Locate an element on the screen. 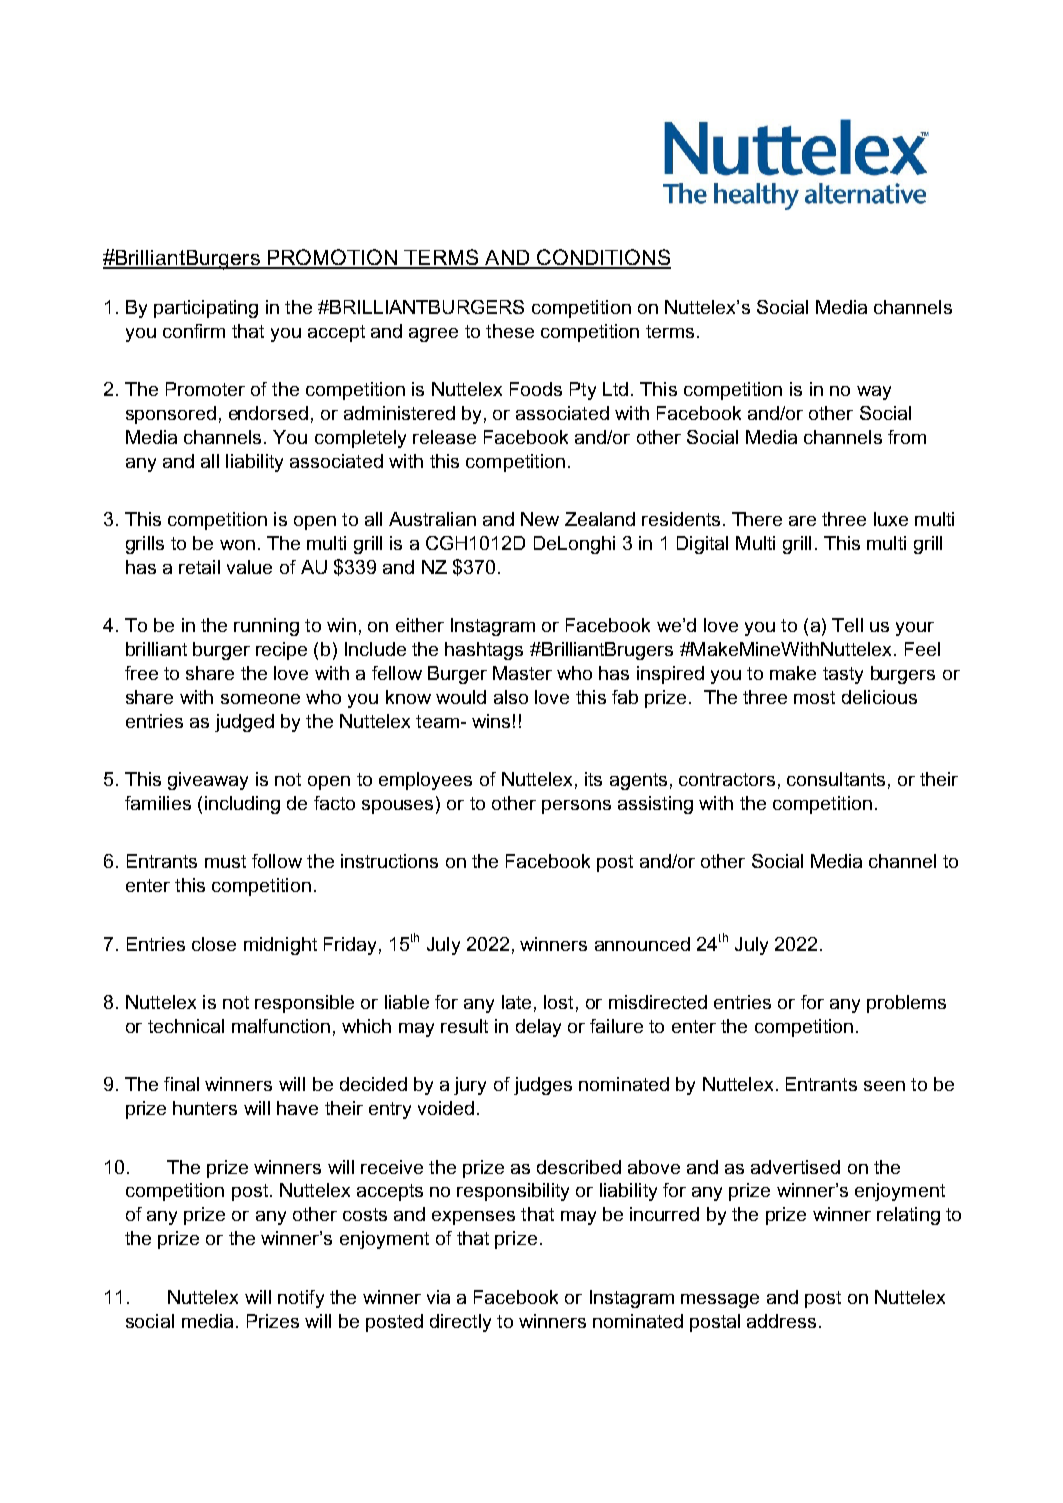 The height and width of the screenshot is (1503, 1063). from is located at coordinates (907, 437).
